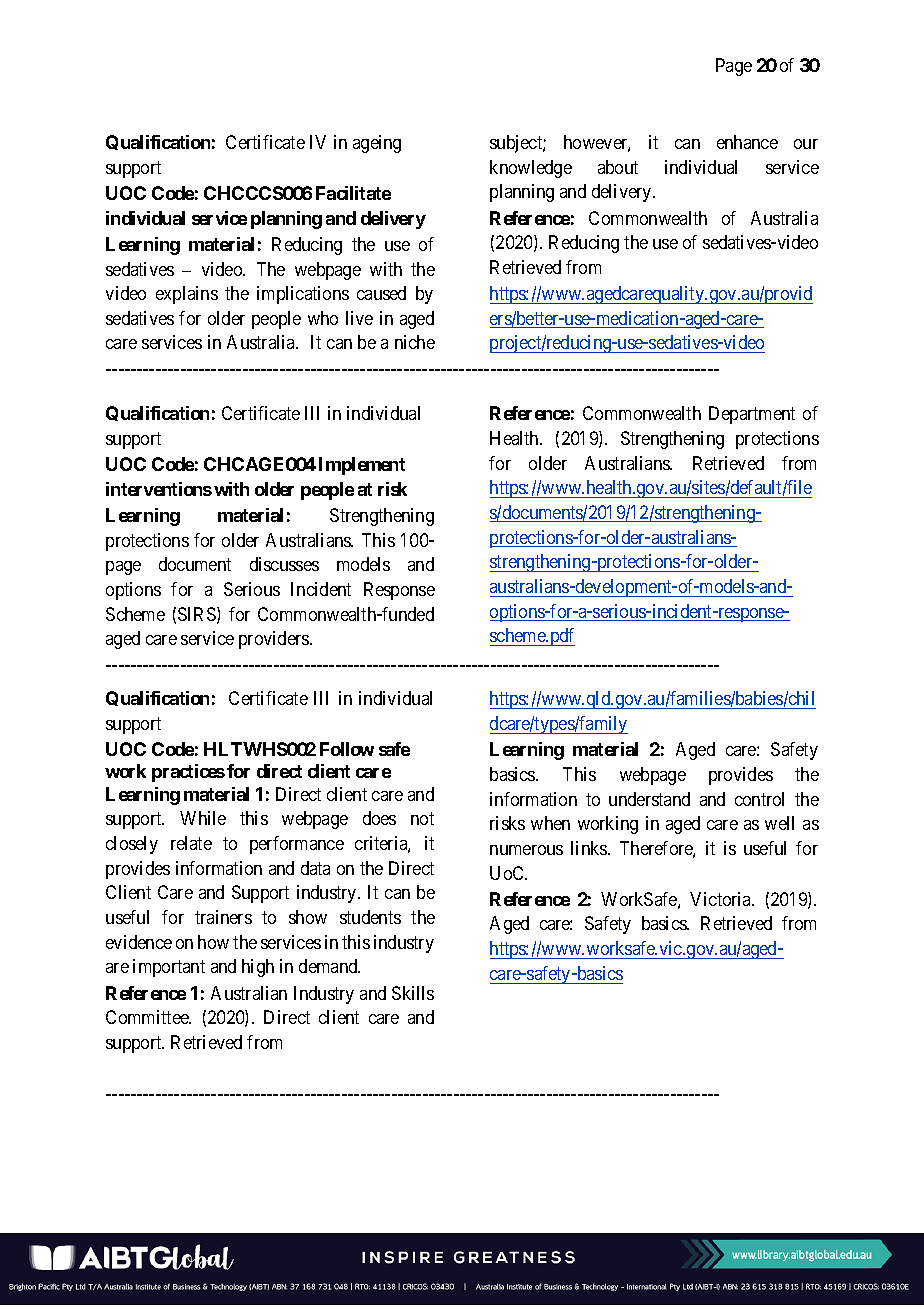  What do you see at coordinates (747, 142) in the image?
I see `enhance` at bounding box center [747, 142].
